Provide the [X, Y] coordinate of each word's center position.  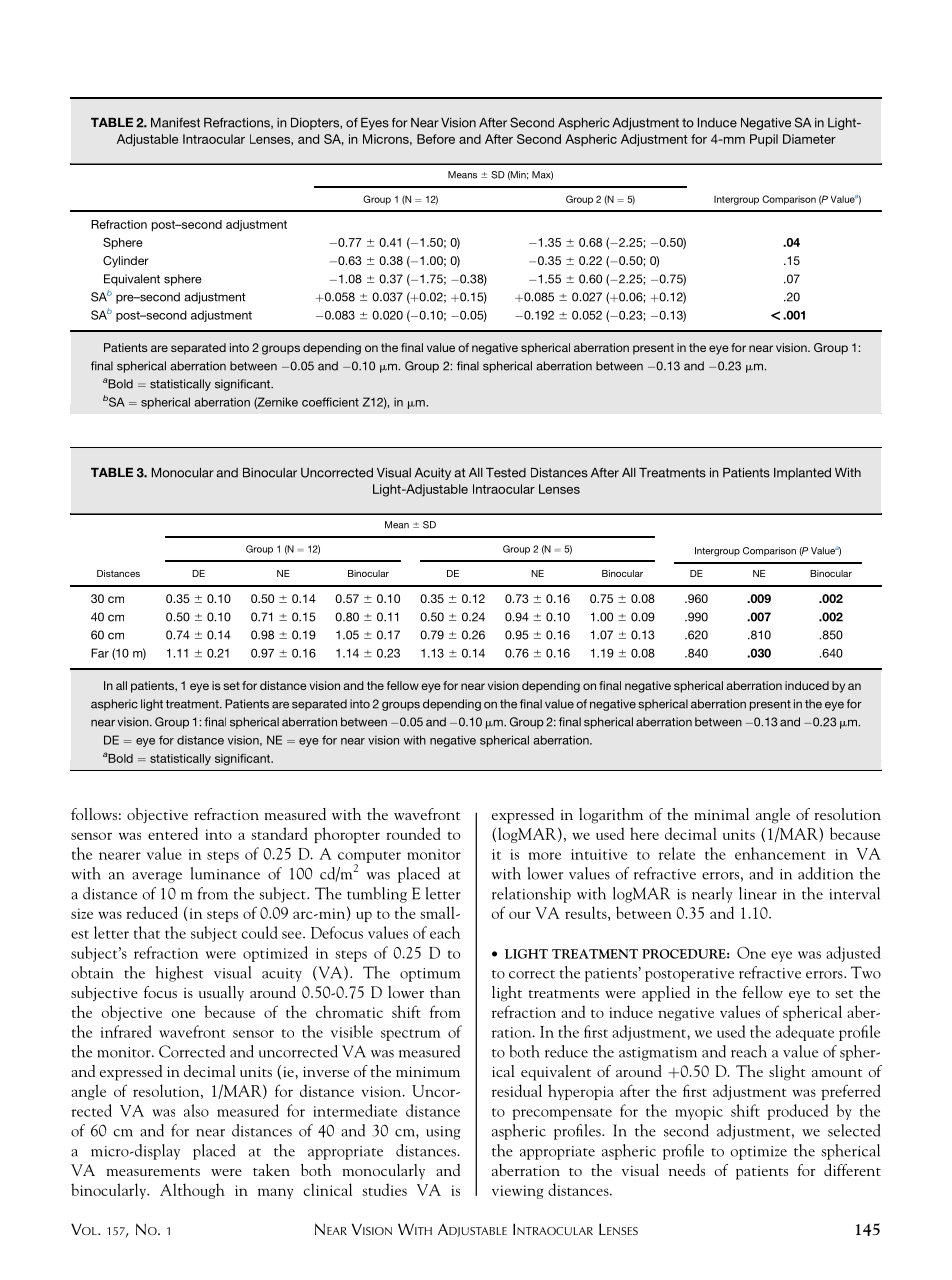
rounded [413, 833]
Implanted [802, 474]
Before [436, 139]
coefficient [330, 402]
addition [825, 873]
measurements [153, 1172]
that [147, 932]
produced [797, 1112]
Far [100, 653]
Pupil [764, 140]
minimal [721, 814]
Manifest [175, 123]
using [443, 1133]
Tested [506, 473]
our [520, 915]
